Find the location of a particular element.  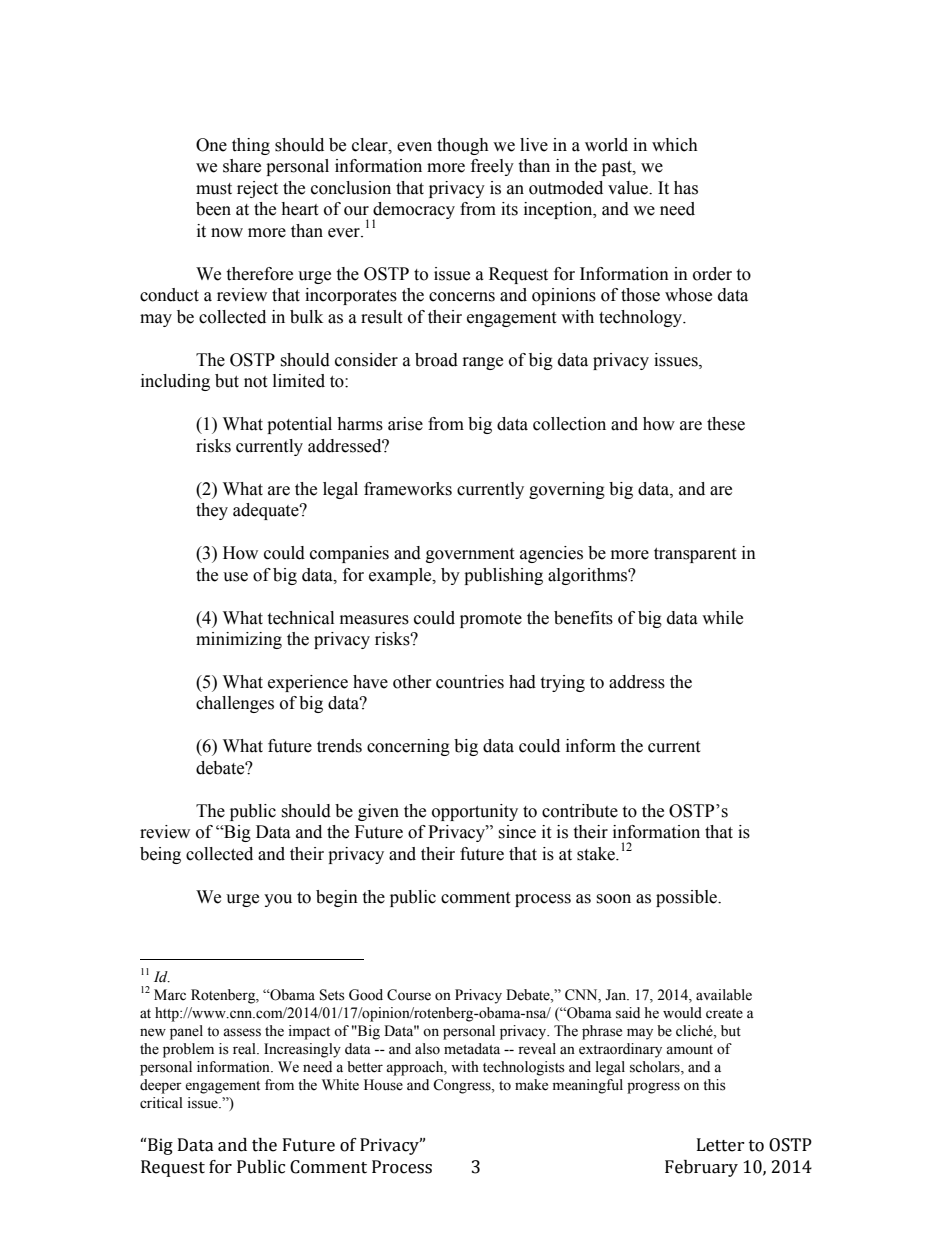

they is located at coordinates (212, 511).
